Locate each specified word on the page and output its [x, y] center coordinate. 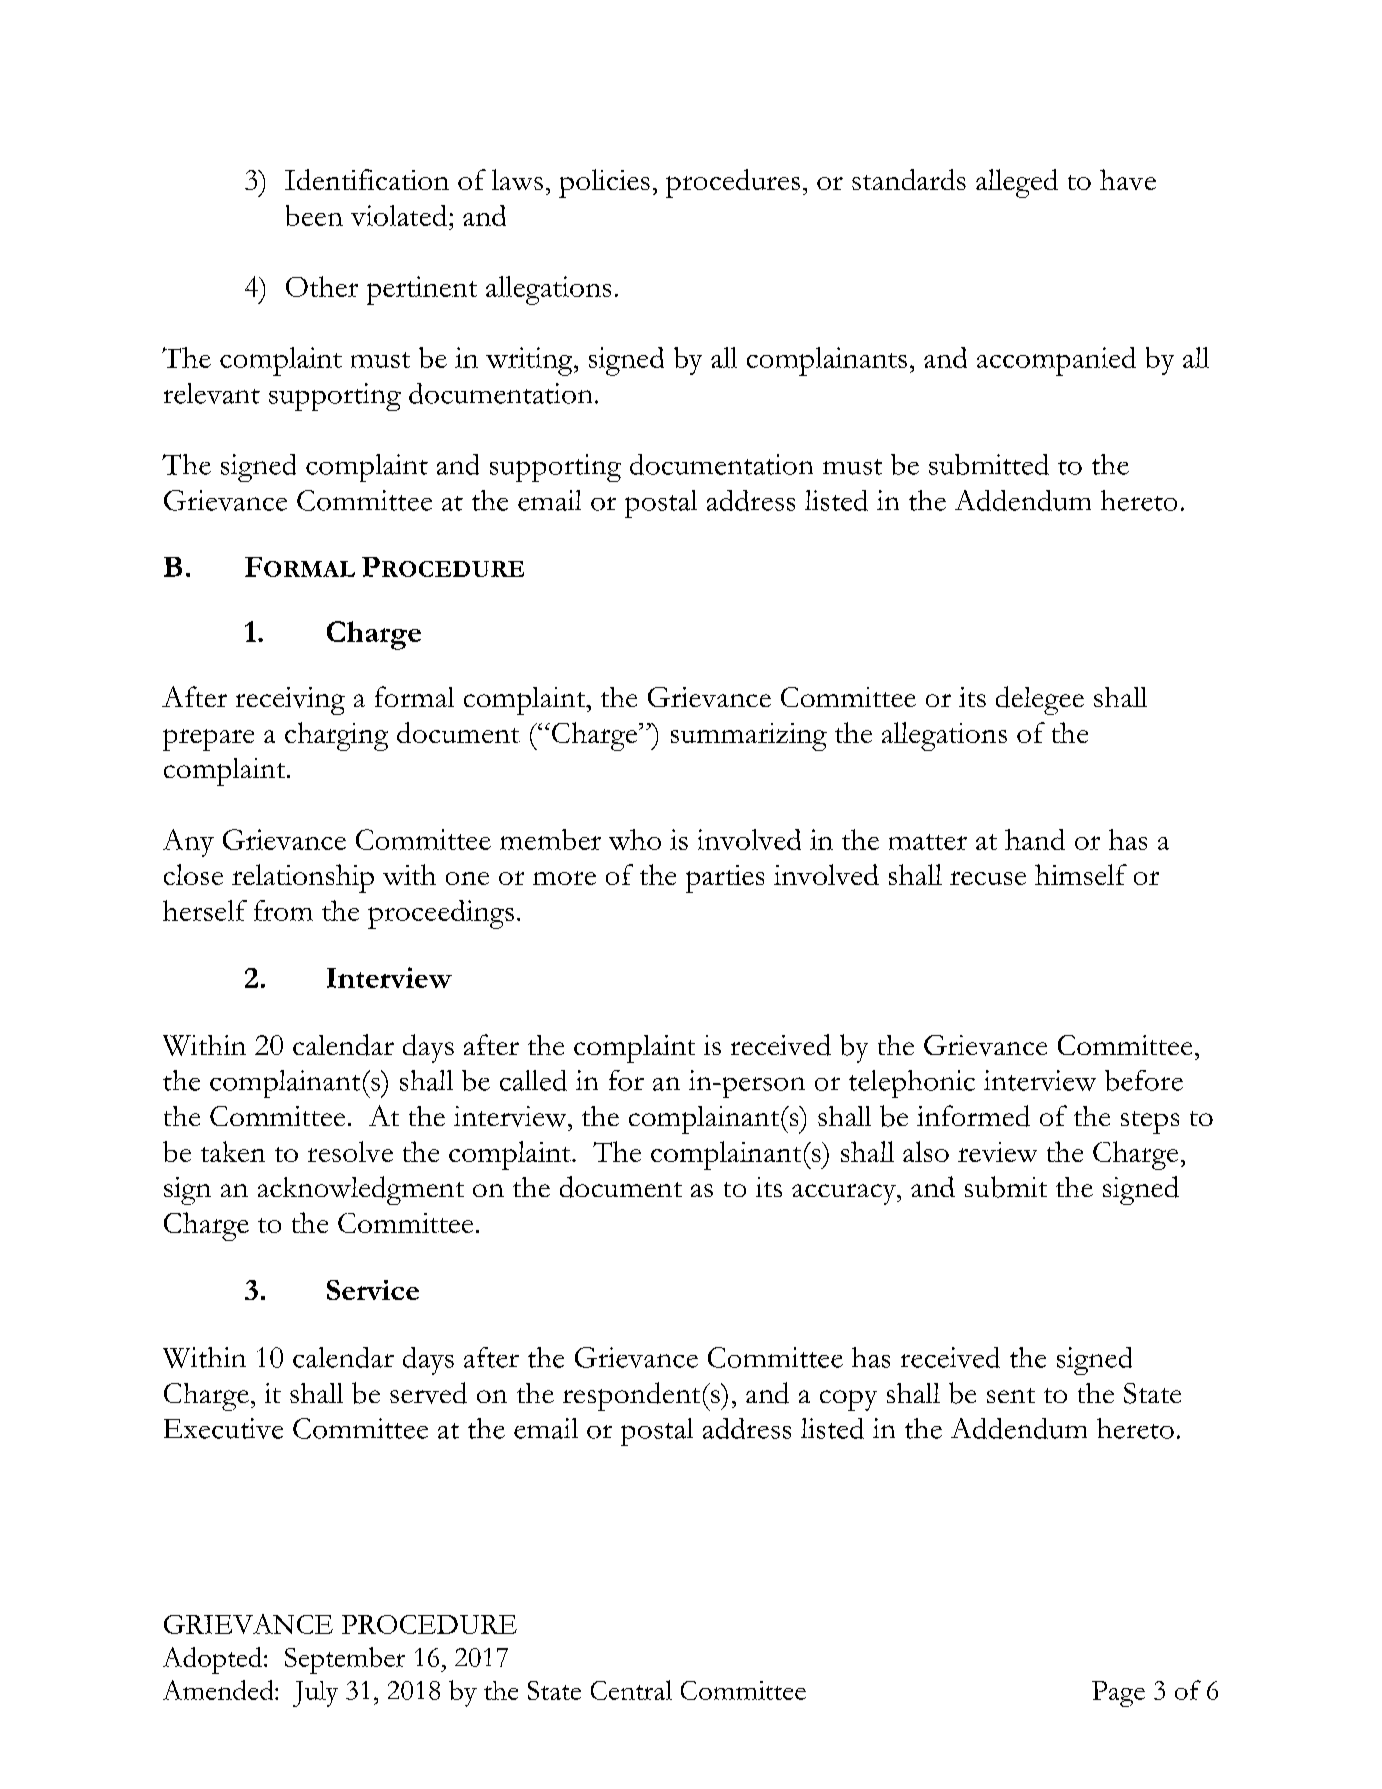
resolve [350, 1151]
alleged [1017, 183]
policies [604, 183]
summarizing [749, 737]
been [314, 215]
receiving [290, 701]
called [533, 1080]
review [997, 1152]
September [345, 1660]
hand [1035, 839]
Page [1118, 1694]
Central [631, 1690]
